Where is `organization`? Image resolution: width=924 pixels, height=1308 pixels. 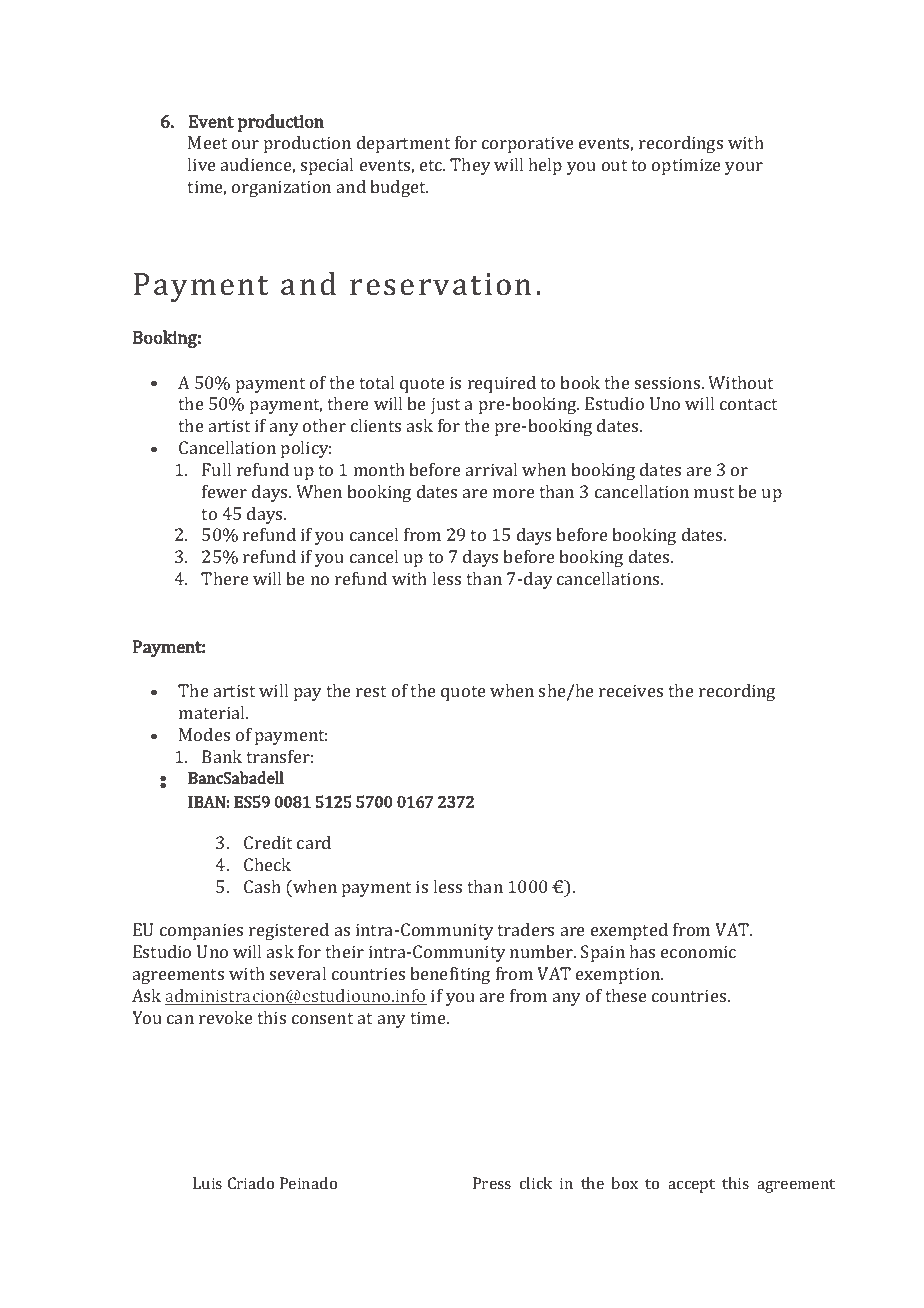 organization is located at coordinates (281, 188).
